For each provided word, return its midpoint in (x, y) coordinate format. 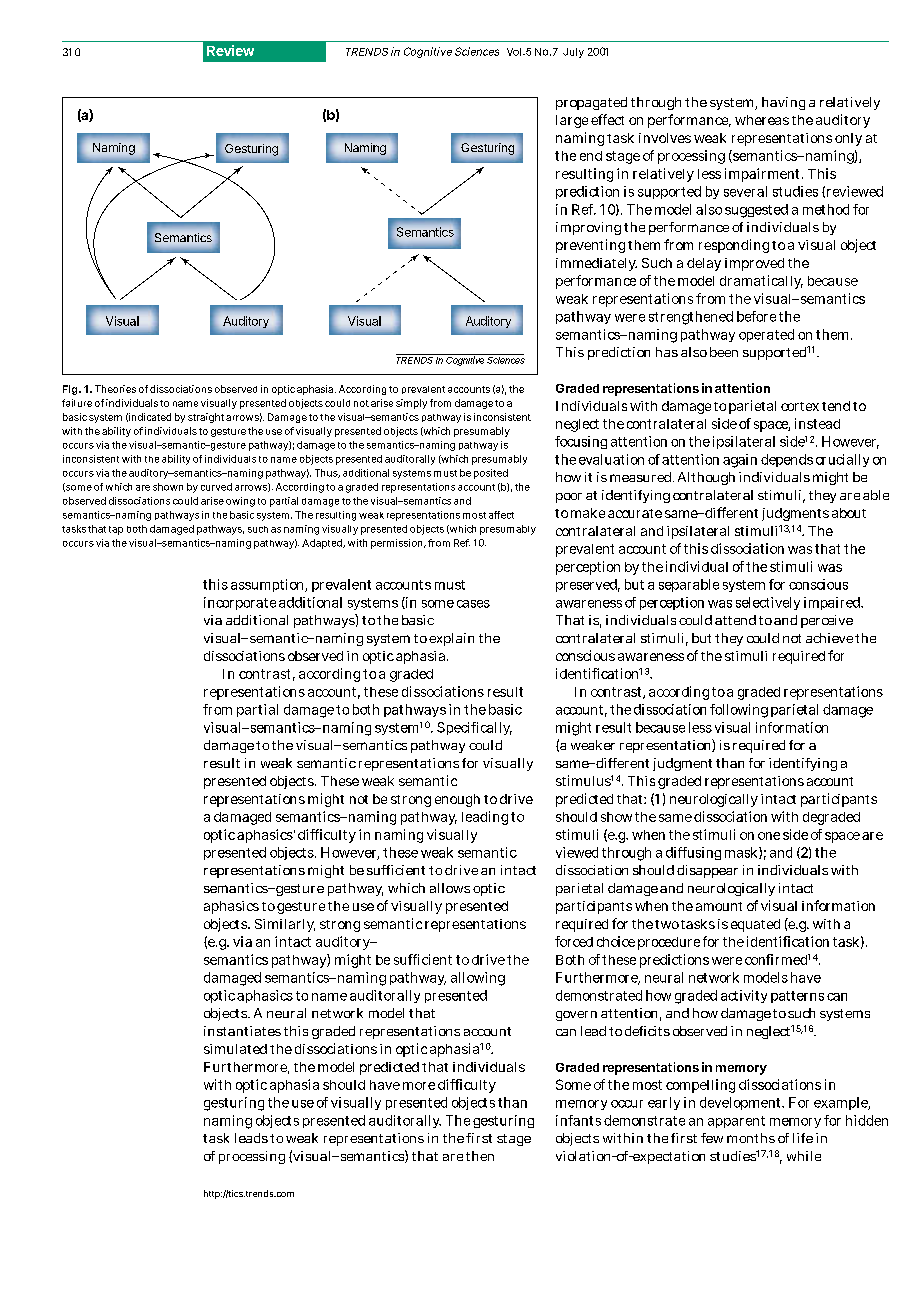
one (769, 836)
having (783, 103)
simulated (235, 1049)
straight (206, 418)
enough (457, 800)
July (573, 53)
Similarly (285, 925)
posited (491, 474)
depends (787, 460)
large (572, 121)
